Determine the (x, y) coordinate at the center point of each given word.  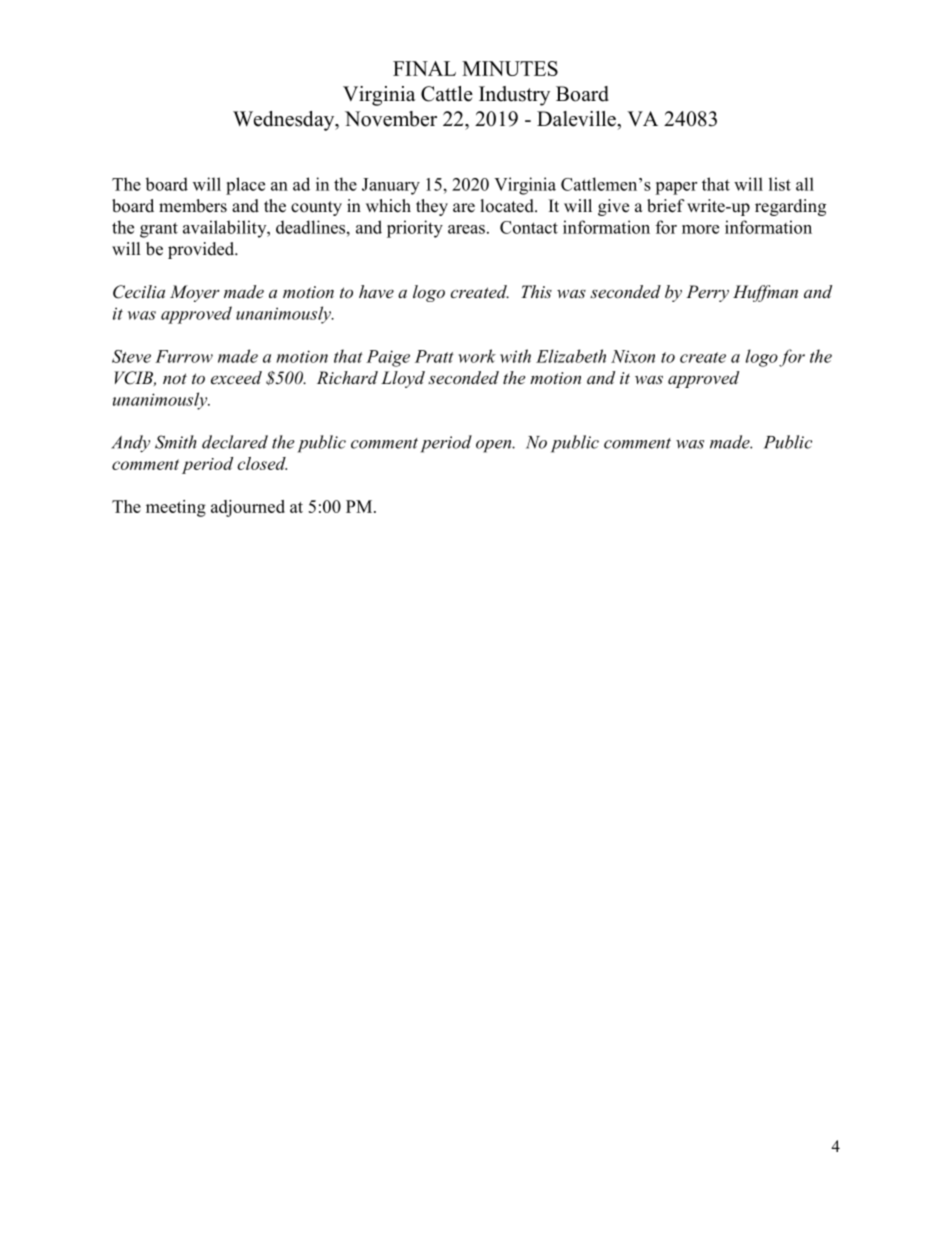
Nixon (633, 356)
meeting (176, 508)
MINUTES (510, 68)
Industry (514, 96)
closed (262, 463)
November (391, 119)
